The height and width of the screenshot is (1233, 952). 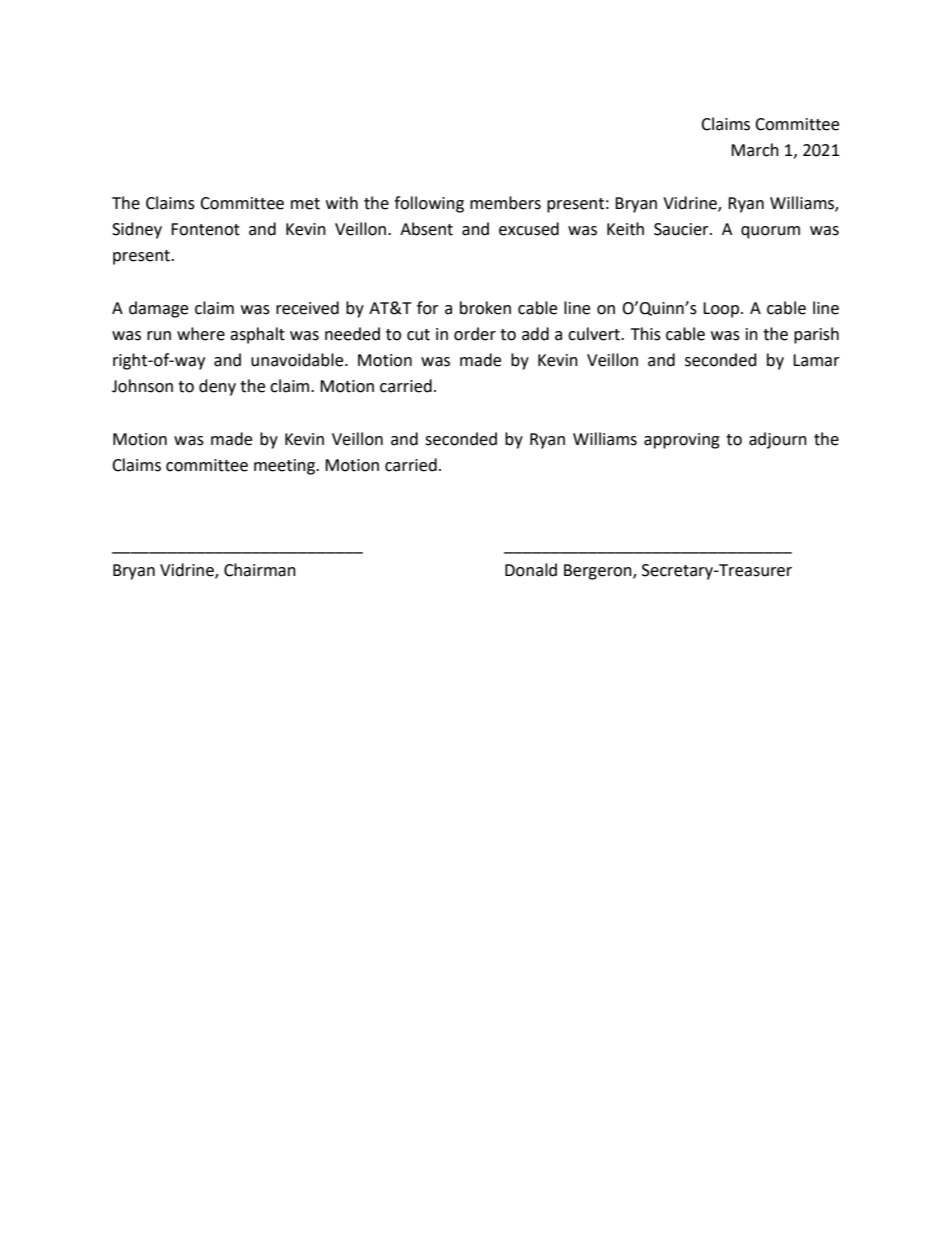 I want to click on members, so click(x=505, y=203).
